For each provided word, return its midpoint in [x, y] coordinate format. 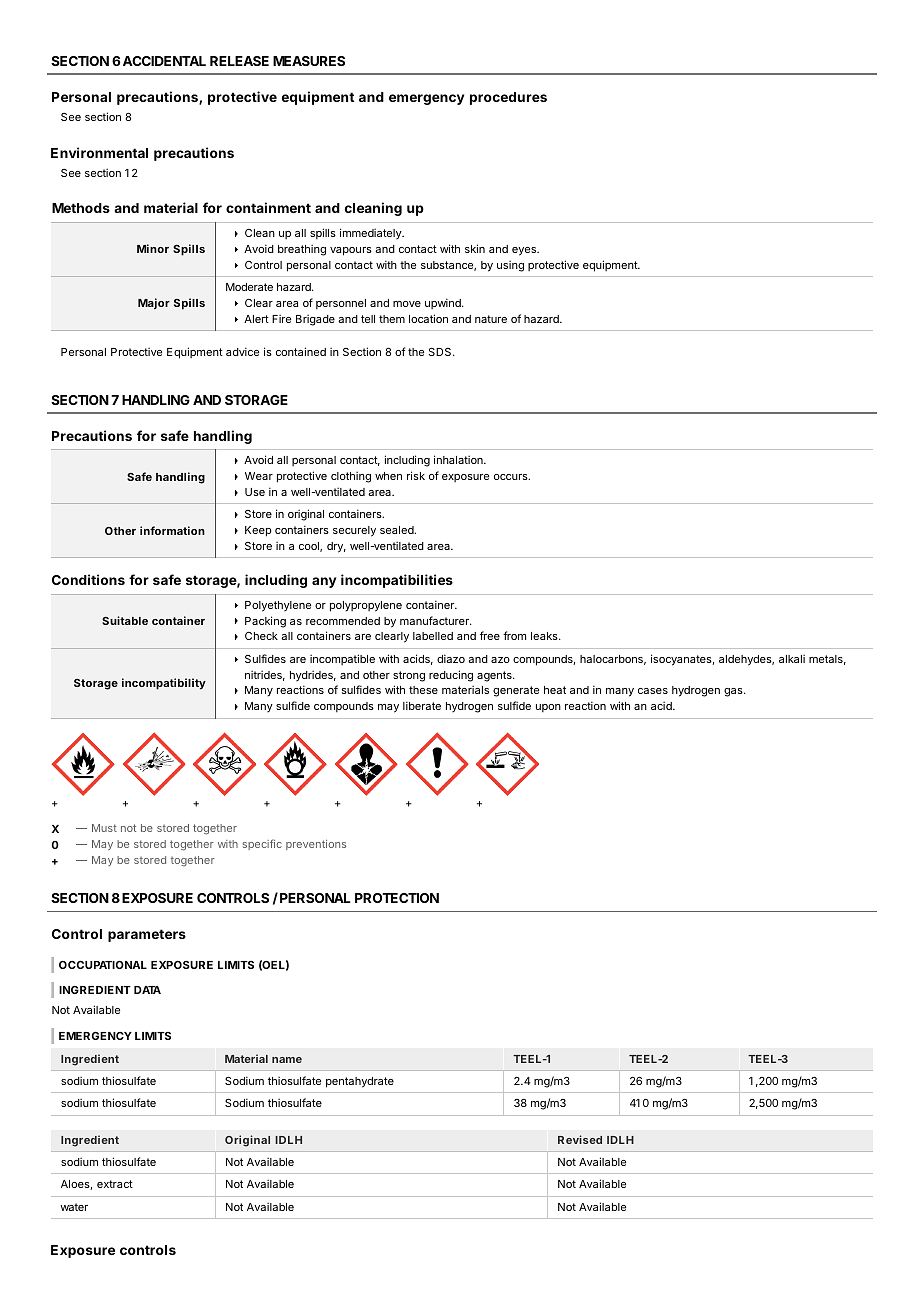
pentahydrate [360, 1082]
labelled [433, 636]
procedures [508, 98]
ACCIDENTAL [164, 61]
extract [115, 1184]
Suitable [125, 620]
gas [734, 692]
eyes [525, 251]
